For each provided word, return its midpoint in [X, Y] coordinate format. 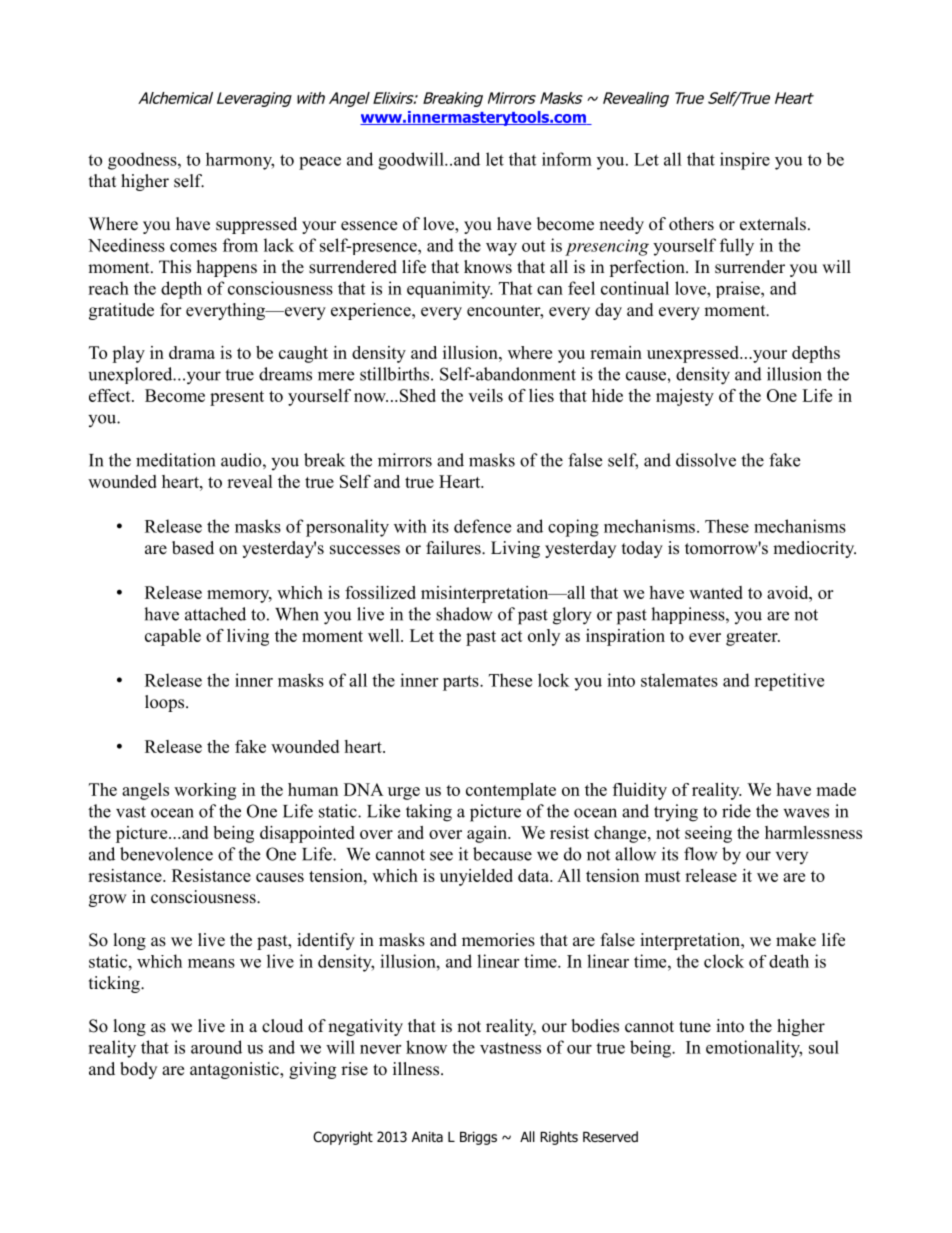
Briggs [478, 1138]
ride [736, 811]
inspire [745, 161]
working [205, 791]
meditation [175, 460]
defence [482, 526]
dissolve [706, 460]
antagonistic [235, 1070]
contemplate [511, 791]
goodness [143, 161]
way [501, 249]
